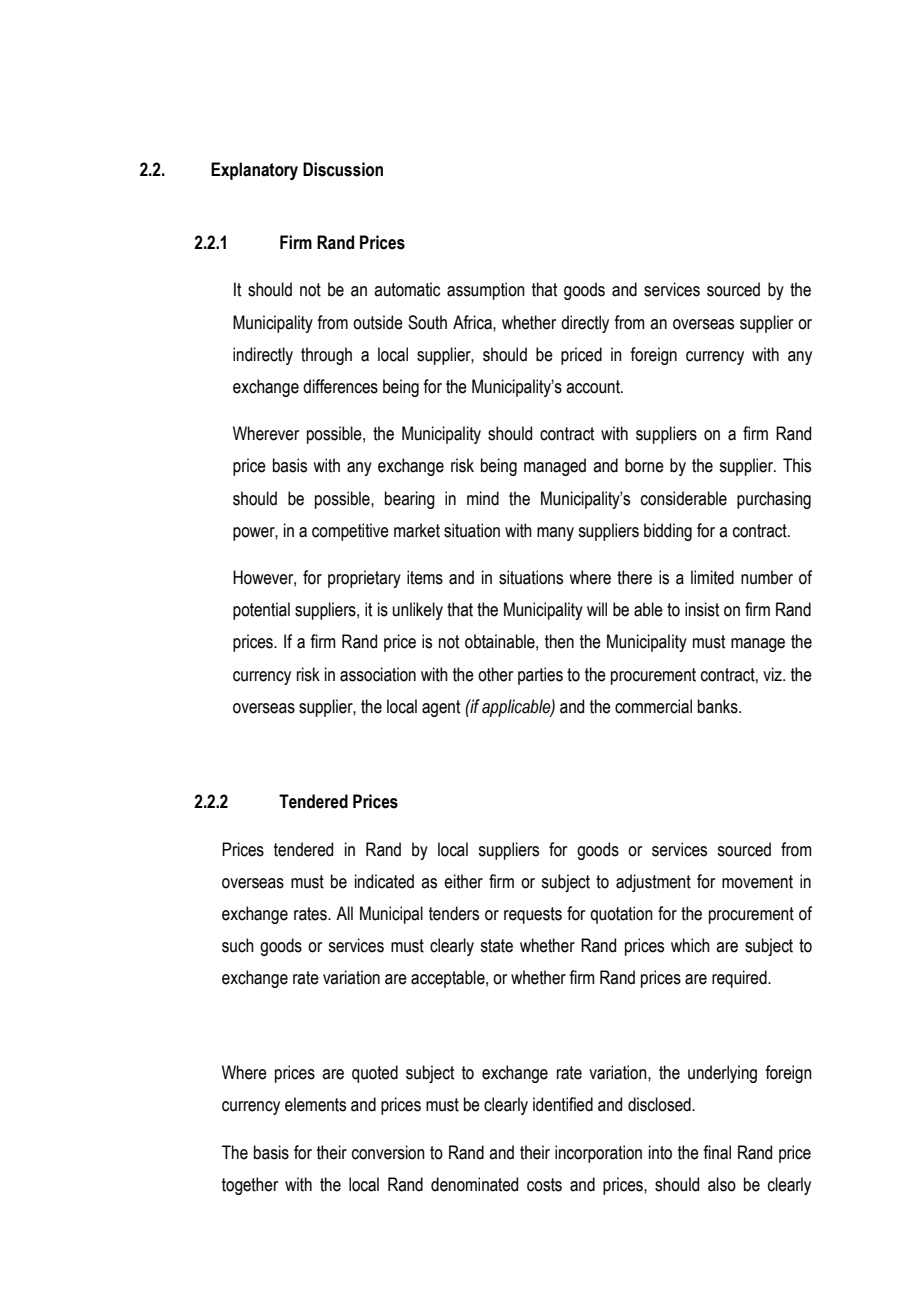 This document has width=924, height=1308. I want to click on requests, so click(533, 915).
